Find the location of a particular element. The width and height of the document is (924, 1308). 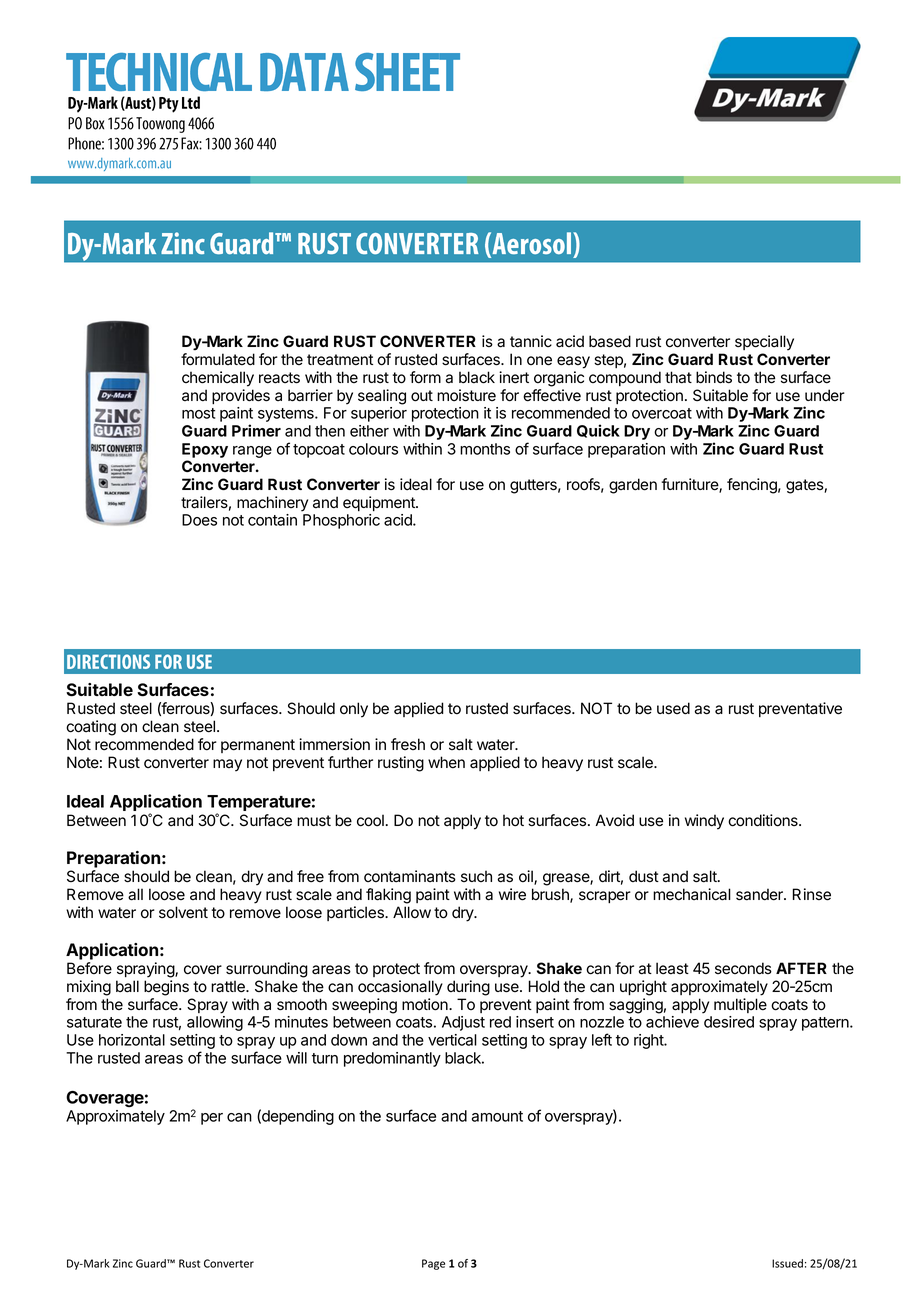

hot is located at coordinates (513, 820).
